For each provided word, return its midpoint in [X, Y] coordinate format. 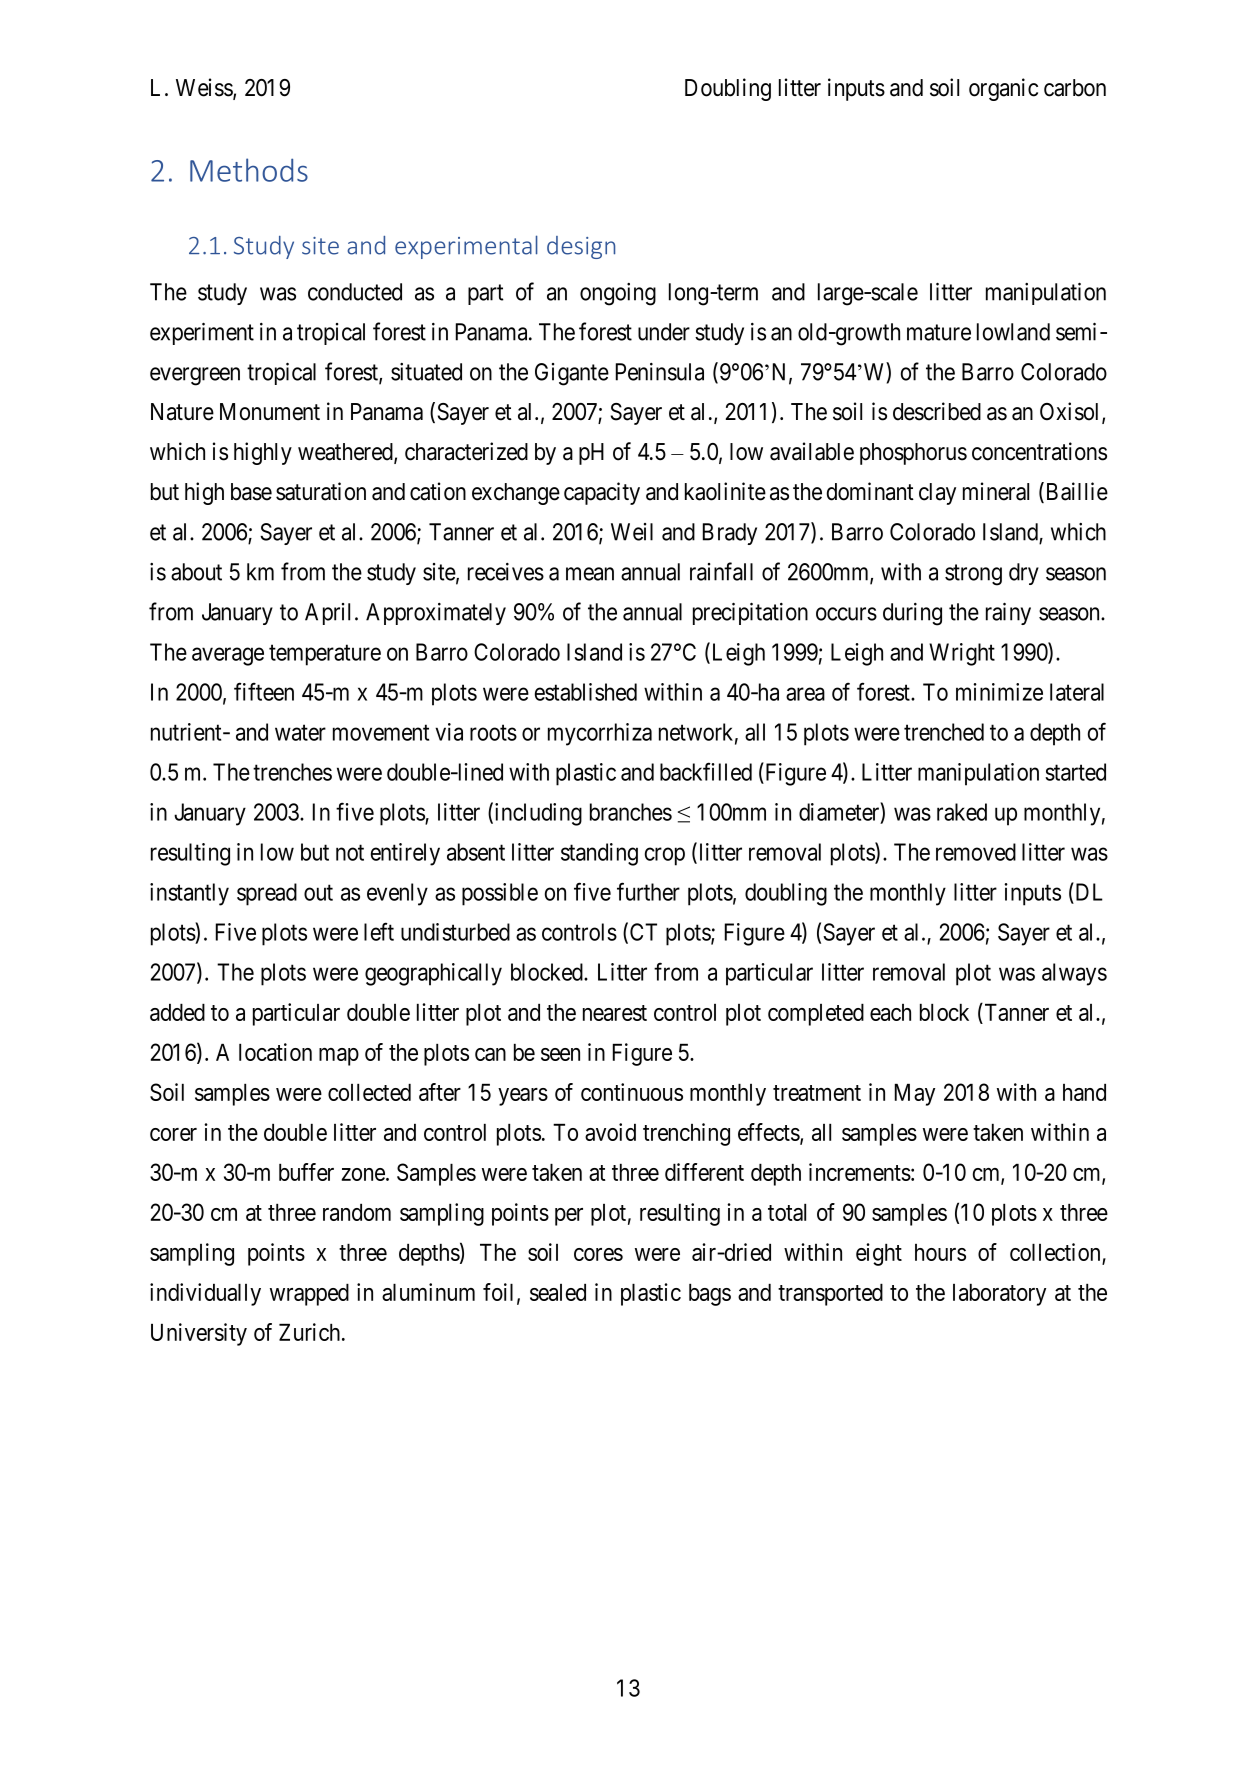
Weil [632, 532]
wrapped [309, 1294]
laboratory [999, 1294]
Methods [249, 170]
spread [267, 894]
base [251, 492]
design [581, 247]
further [648, 891]
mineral [996, 491]
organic [1003, 89]
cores [598, 1254]
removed [976, 852]
